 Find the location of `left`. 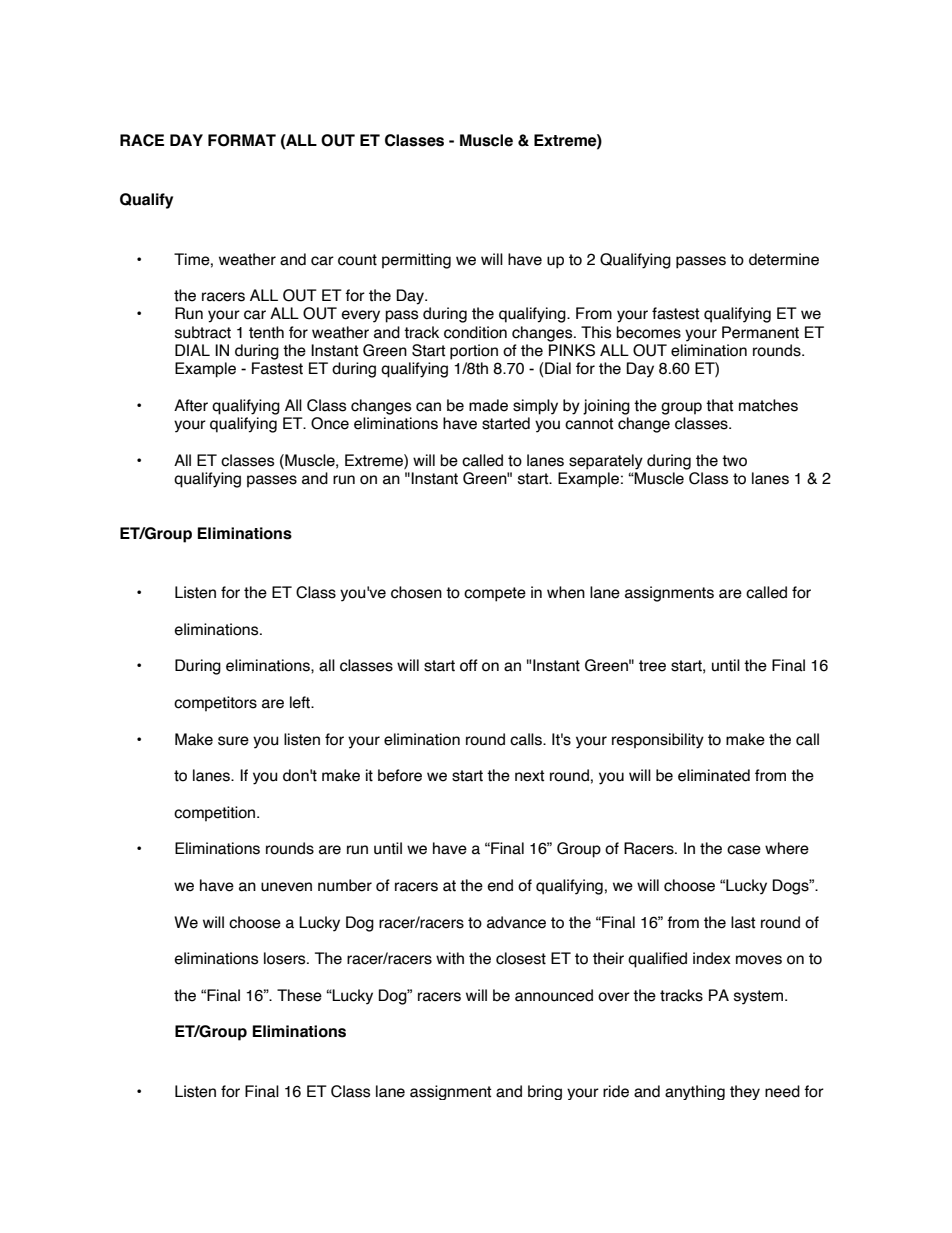

left is located at coordinates (301, 702).
